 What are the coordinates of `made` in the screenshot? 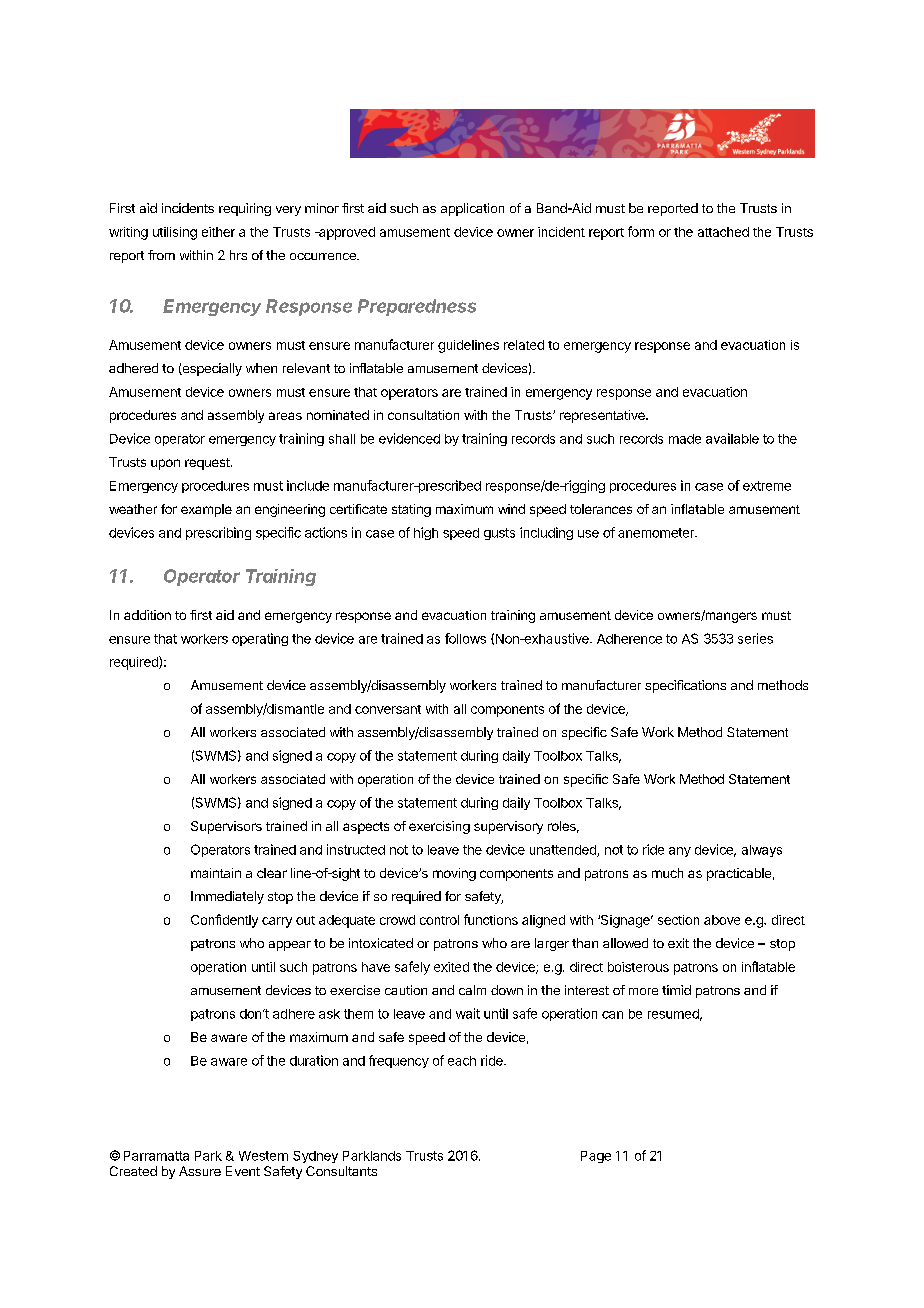 It's located at (685, 439).
